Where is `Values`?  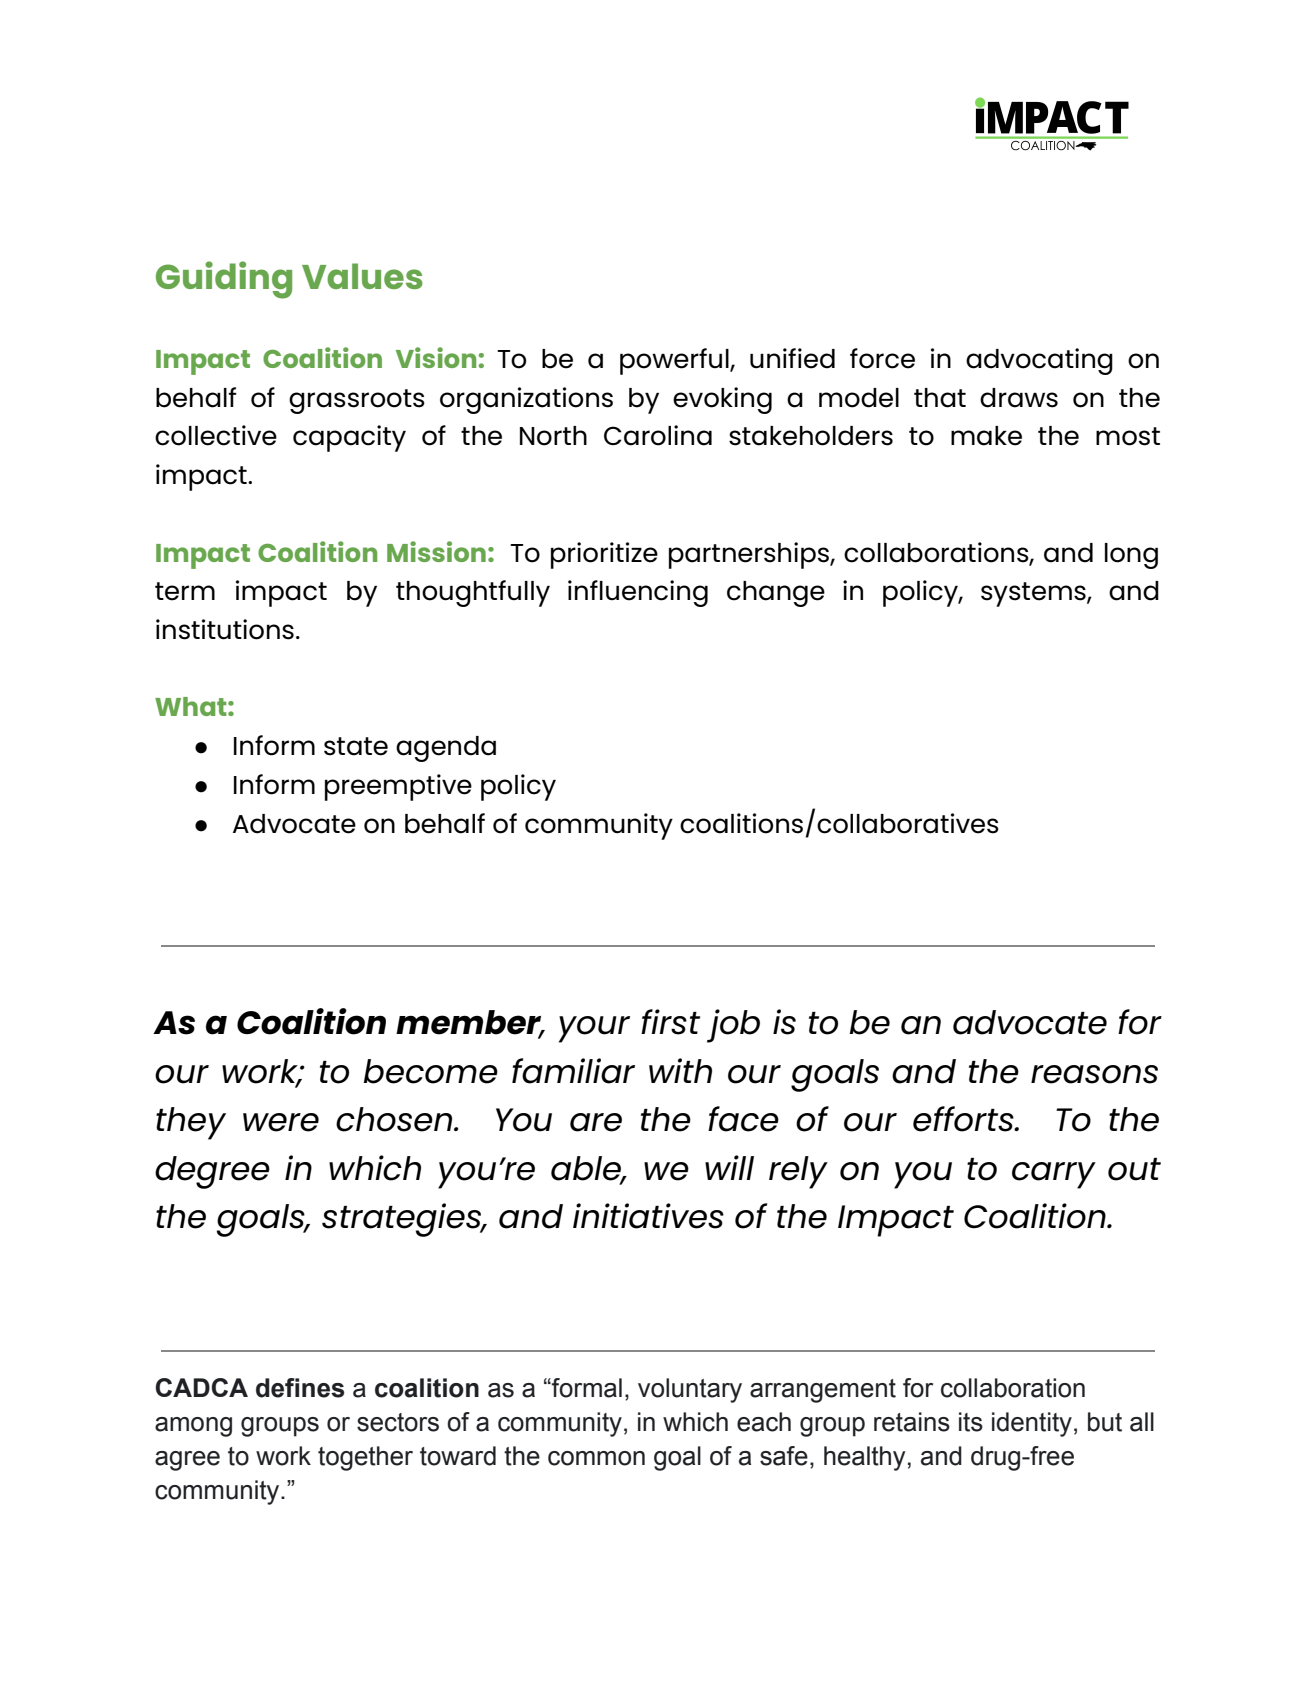
Values is located at coordinates (362, 276).
